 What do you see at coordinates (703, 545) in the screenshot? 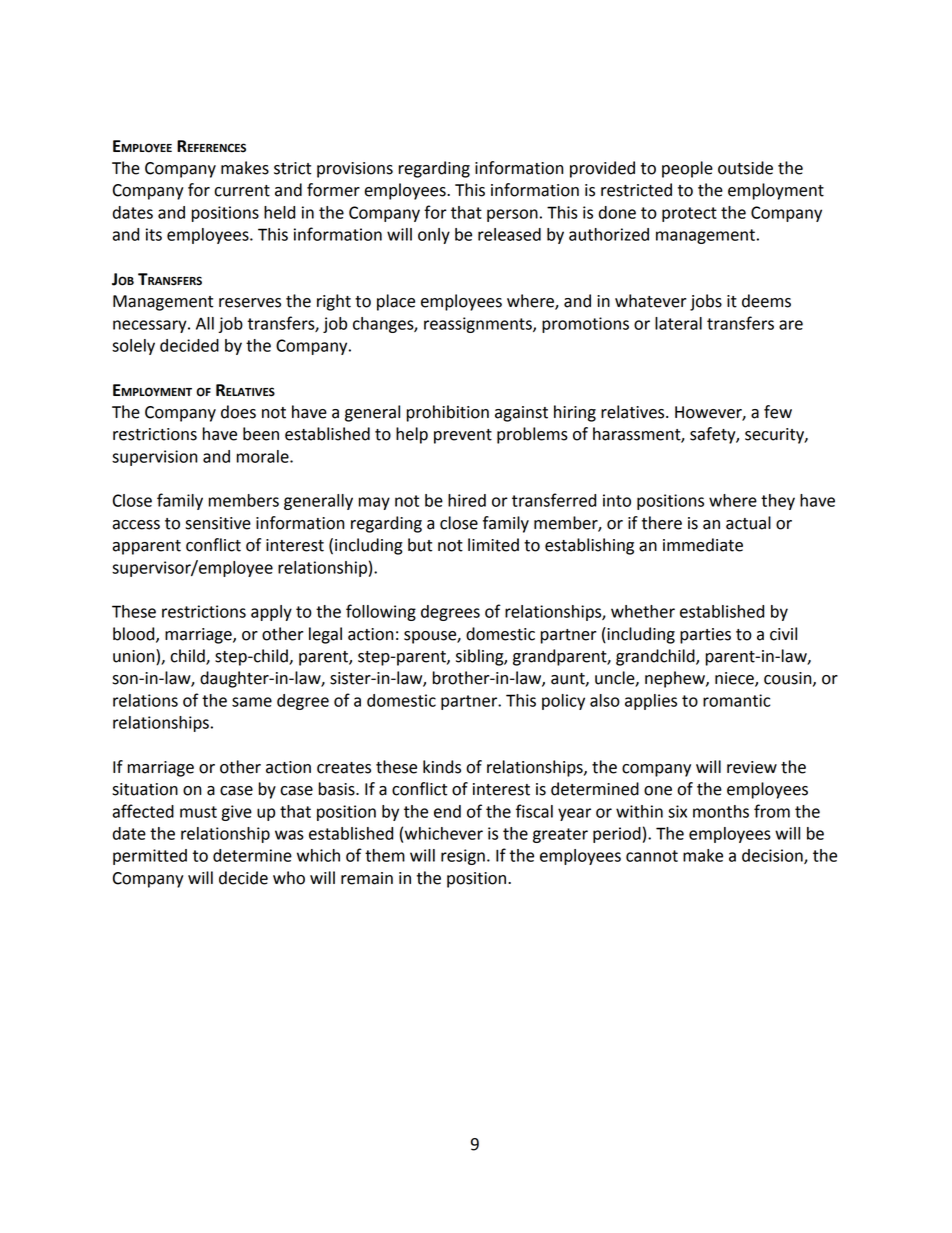
I see `immediate` at bounding box center [703, 545].
